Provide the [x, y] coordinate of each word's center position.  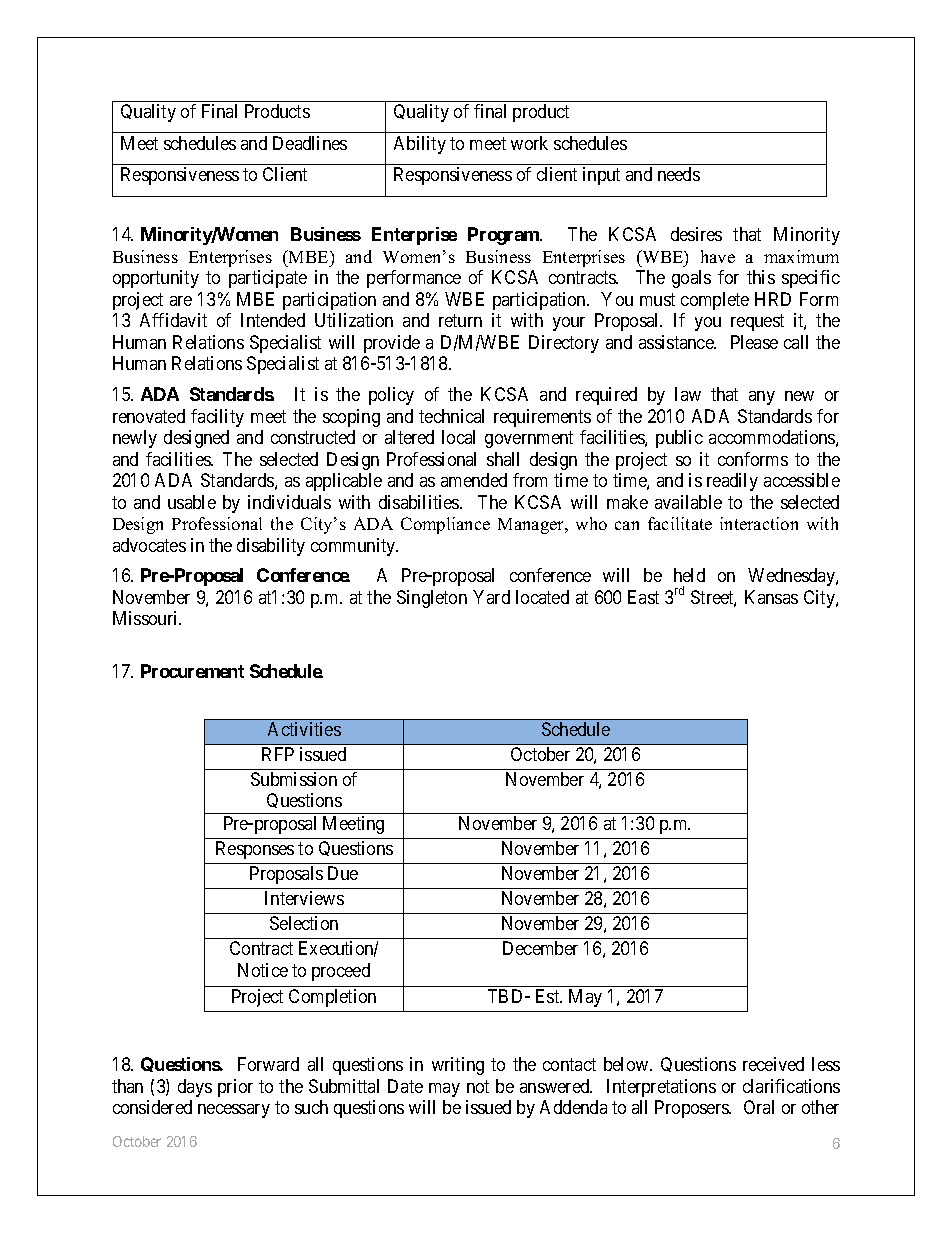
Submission [294, 779]
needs [679, 174]
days [195, 1088]
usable [192, 502]
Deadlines [310, 143]
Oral [759, 1107]
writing [458, 1066]
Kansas [771, 597]
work [529, 143]
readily [732, 482]
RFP [278, 754]
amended [474, 480]
